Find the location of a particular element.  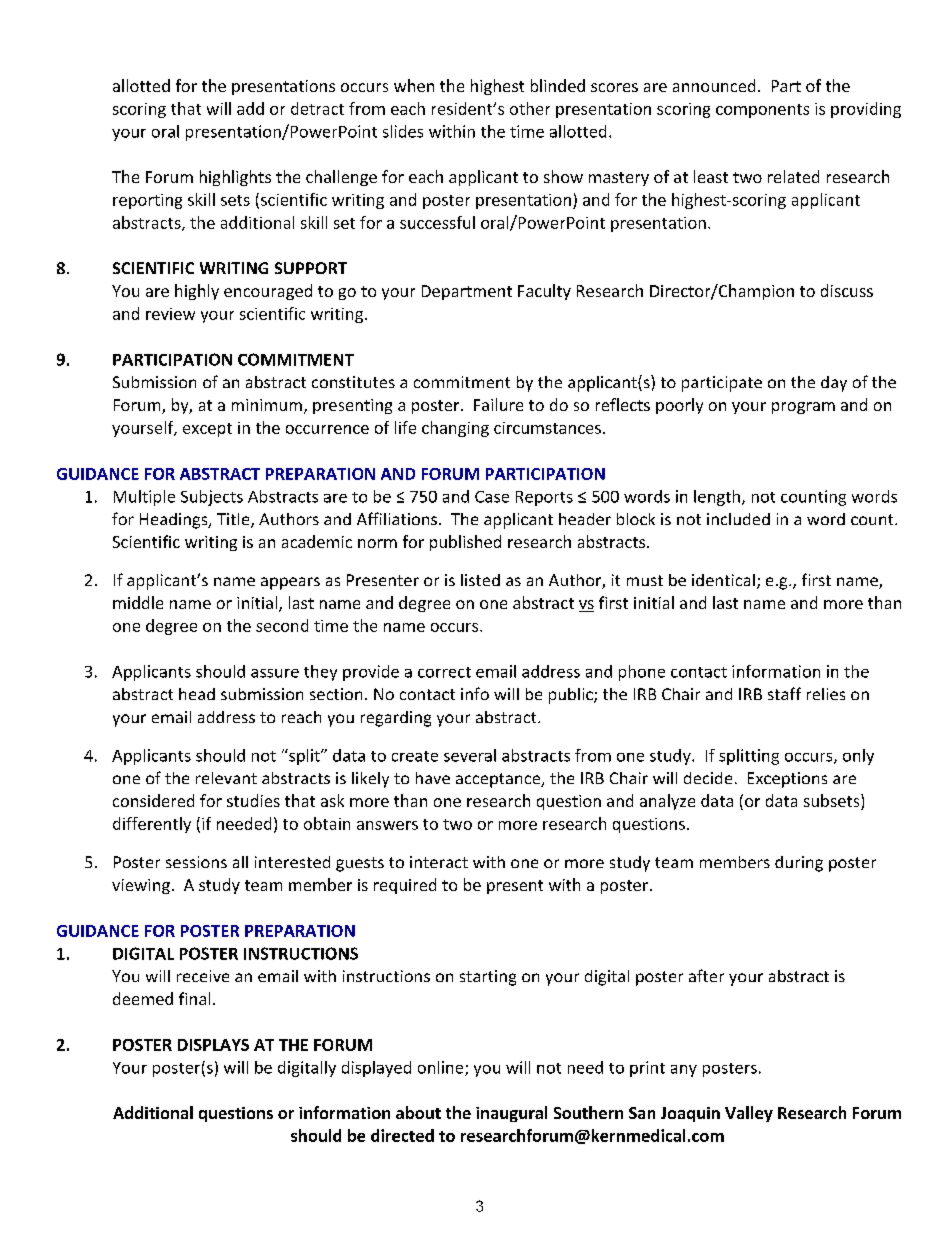

other is located at coordinates (530, 108).
